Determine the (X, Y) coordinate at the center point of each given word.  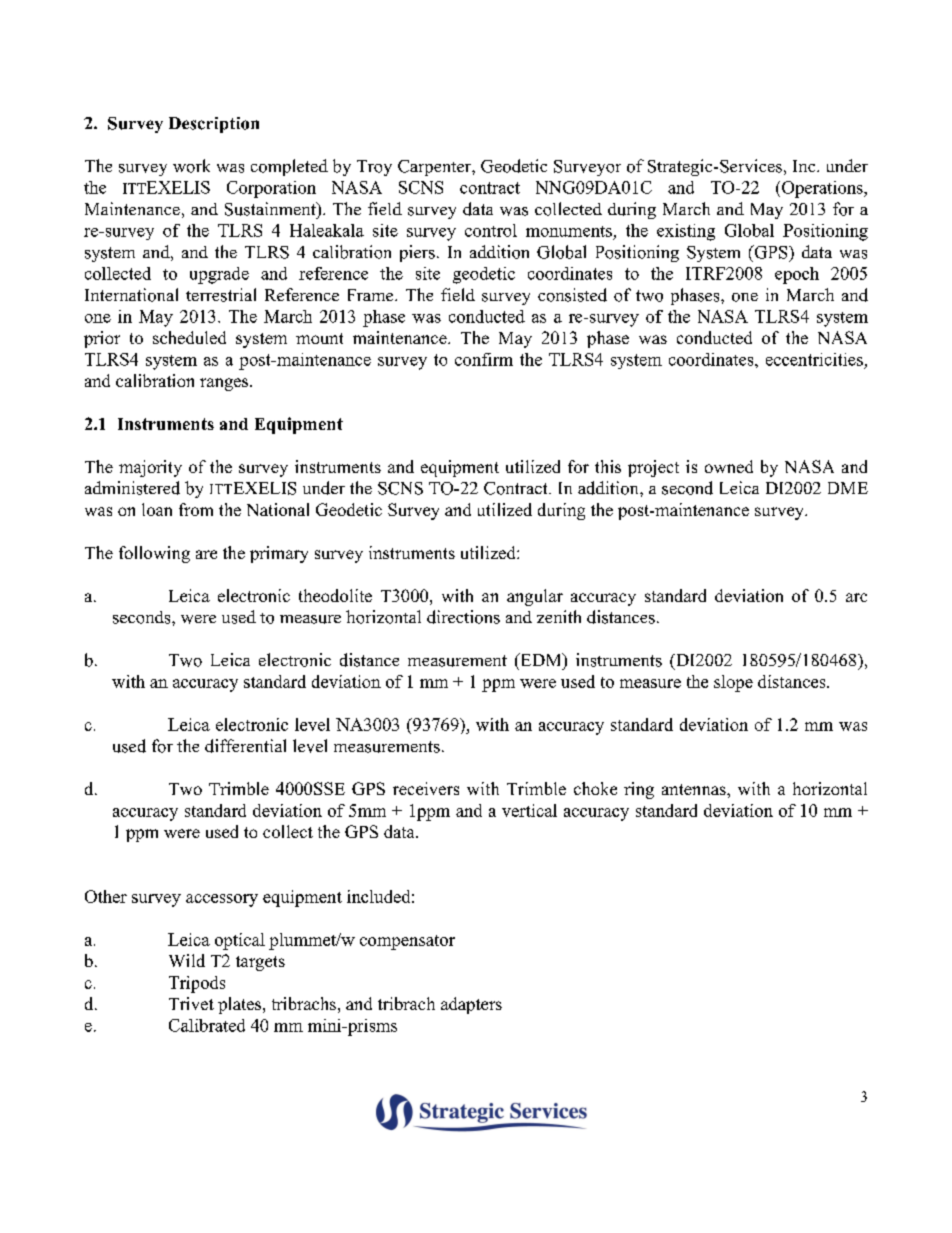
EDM (541, 659)
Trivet (191, 1003)
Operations (823, 189)
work (191, 166)
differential (245, 746)
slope (733, 683)
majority (150, 468)
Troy (374, 168)
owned (729, 466)
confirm (484, 359)
